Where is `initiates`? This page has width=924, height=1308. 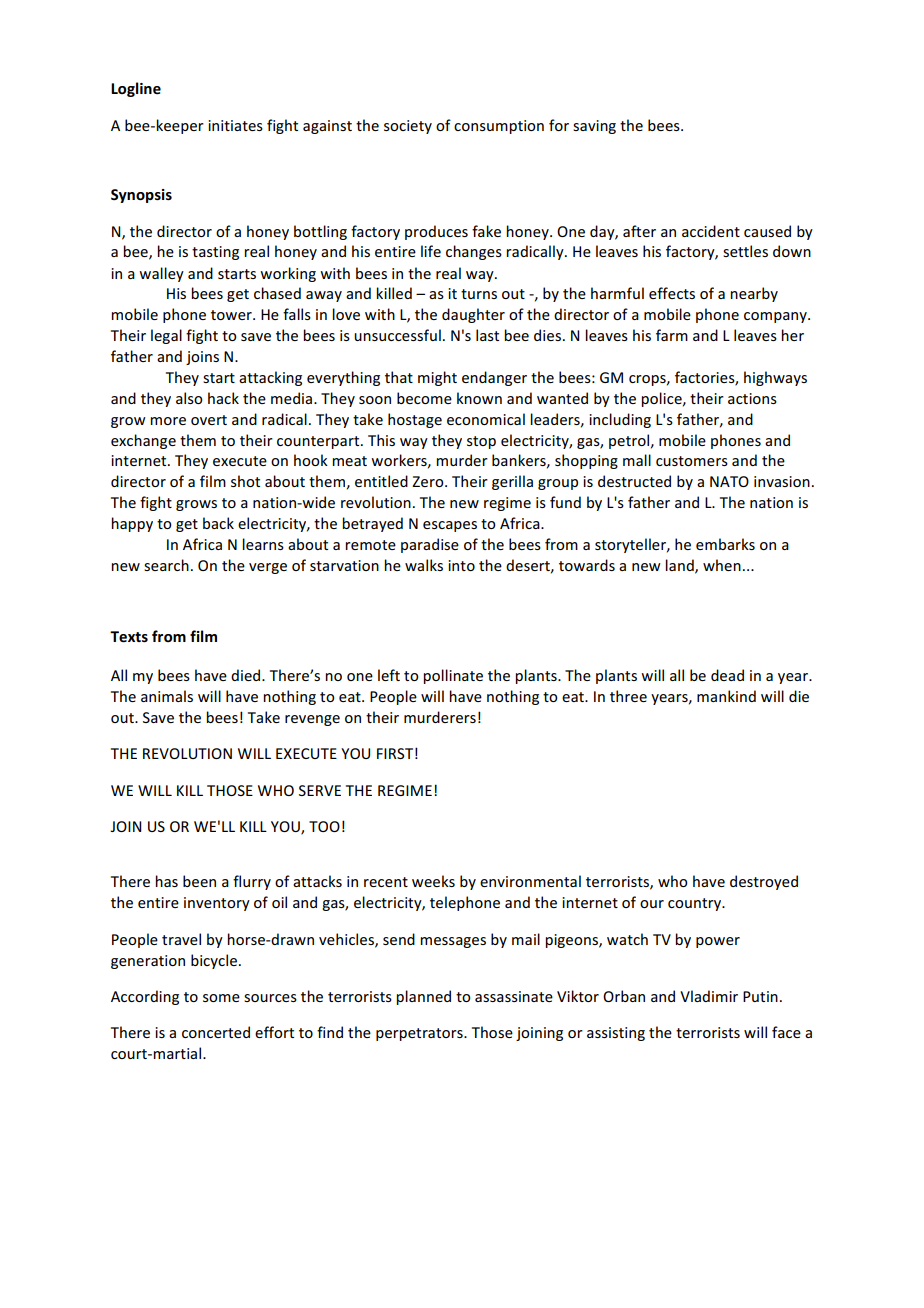 initiates is located at coordinates (235, 125).
